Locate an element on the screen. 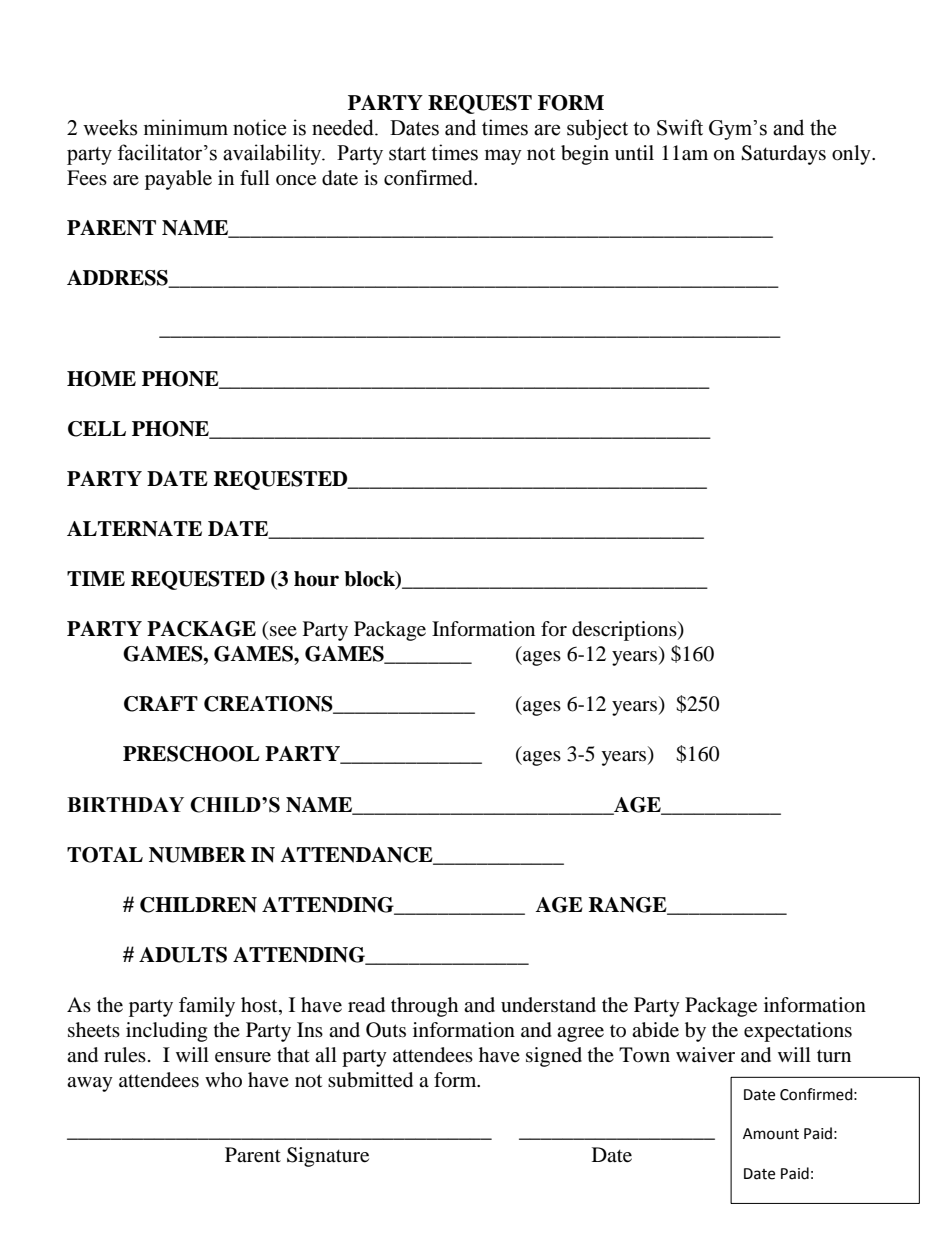 The image size is (952, 1233). expectations is located at coordinates (798, 1032).
